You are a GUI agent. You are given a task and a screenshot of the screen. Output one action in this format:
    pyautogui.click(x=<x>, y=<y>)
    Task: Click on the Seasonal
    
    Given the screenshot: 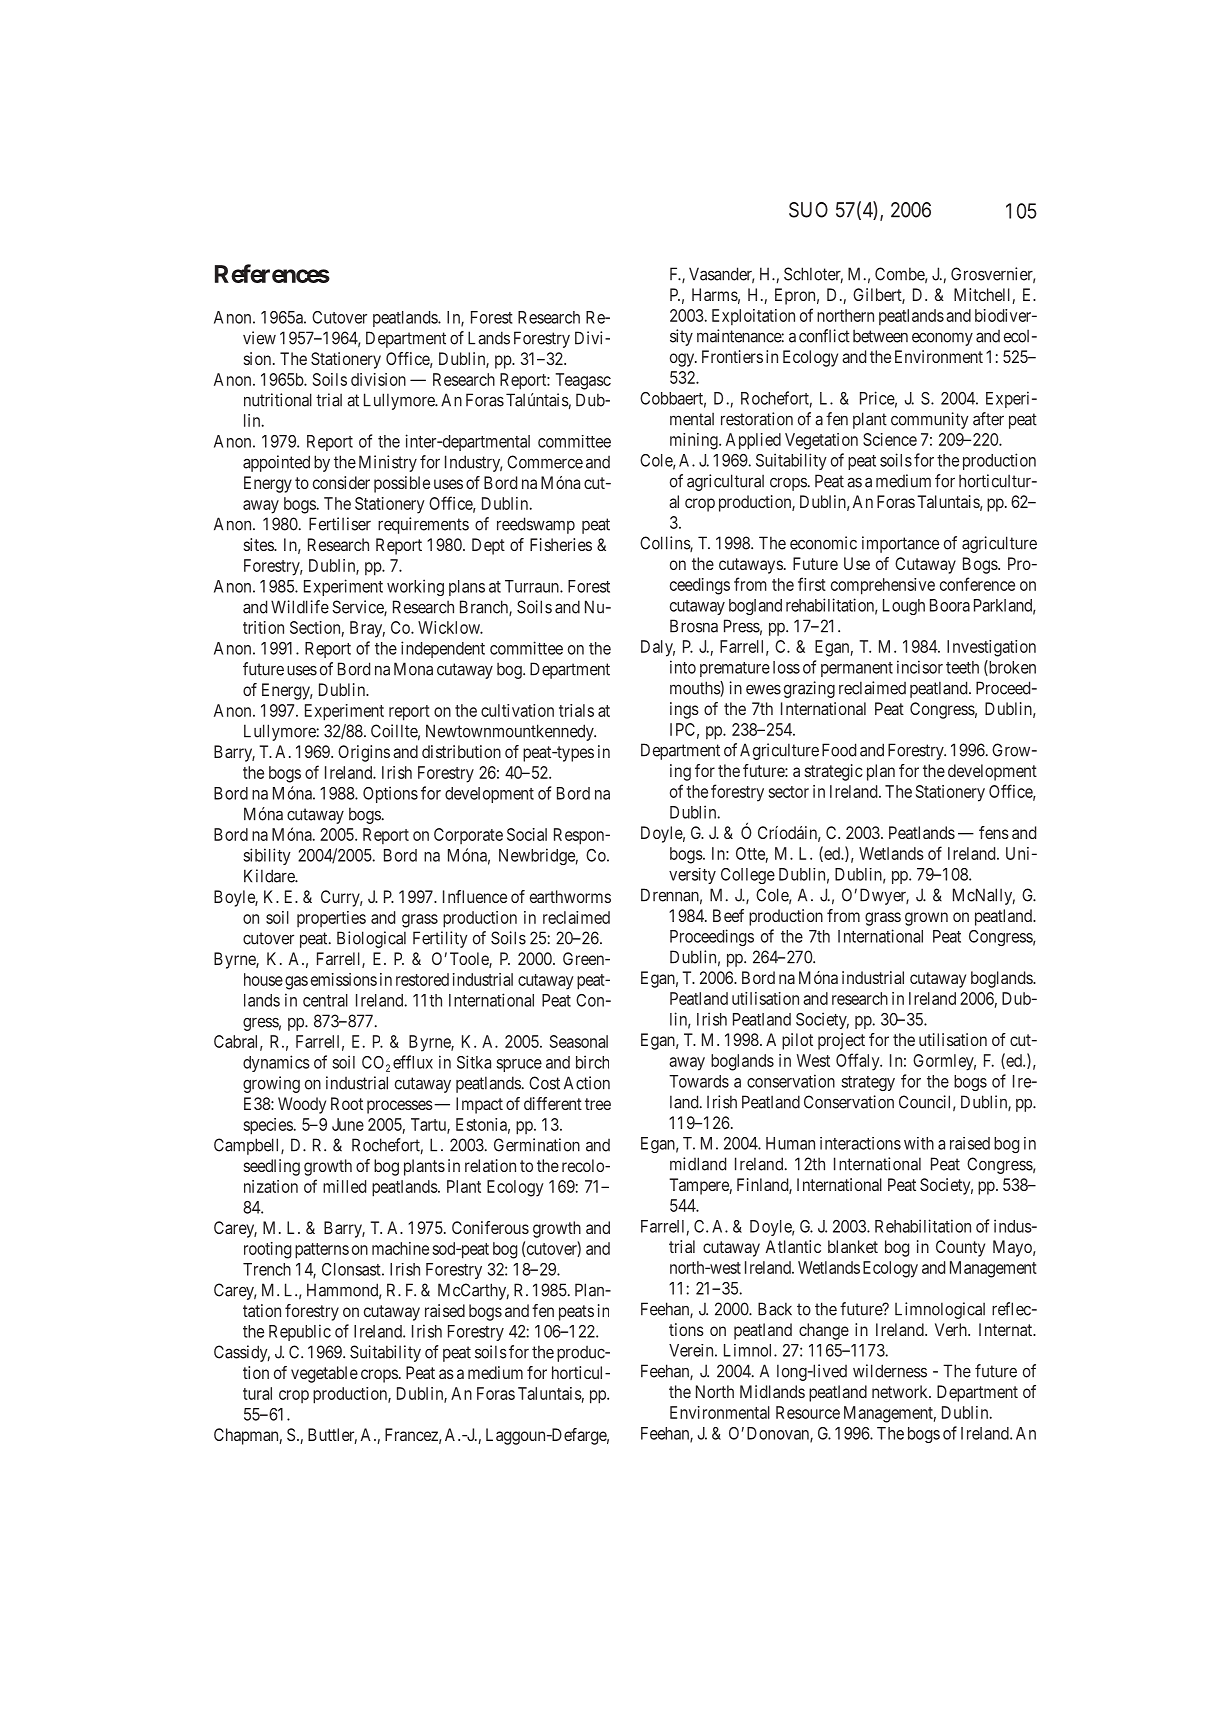 What is the action you would take?
    pyautogui.click(x=579, y=1041)
